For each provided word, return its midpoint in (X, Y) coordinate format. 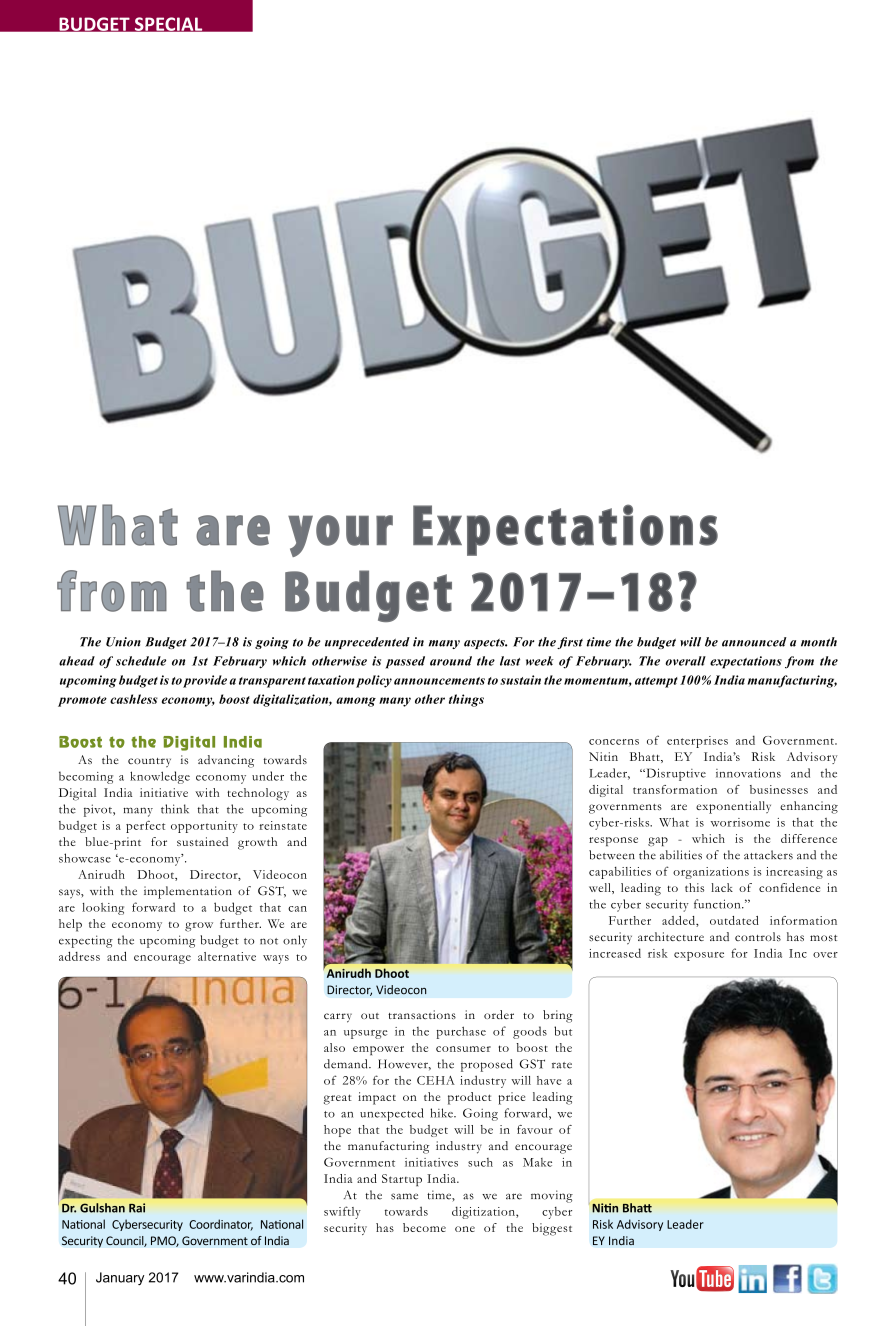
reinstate (283, 825)
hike (442, 1113)
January (120, 1278)
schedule (141, 661)
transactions (422, 1015)
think (175, 809)
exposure (699, 956)
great (337, 1099)
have (549, 1080)
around (451, 661)
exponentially (733, 807)
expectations (746, 662)
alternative (227, 956)
